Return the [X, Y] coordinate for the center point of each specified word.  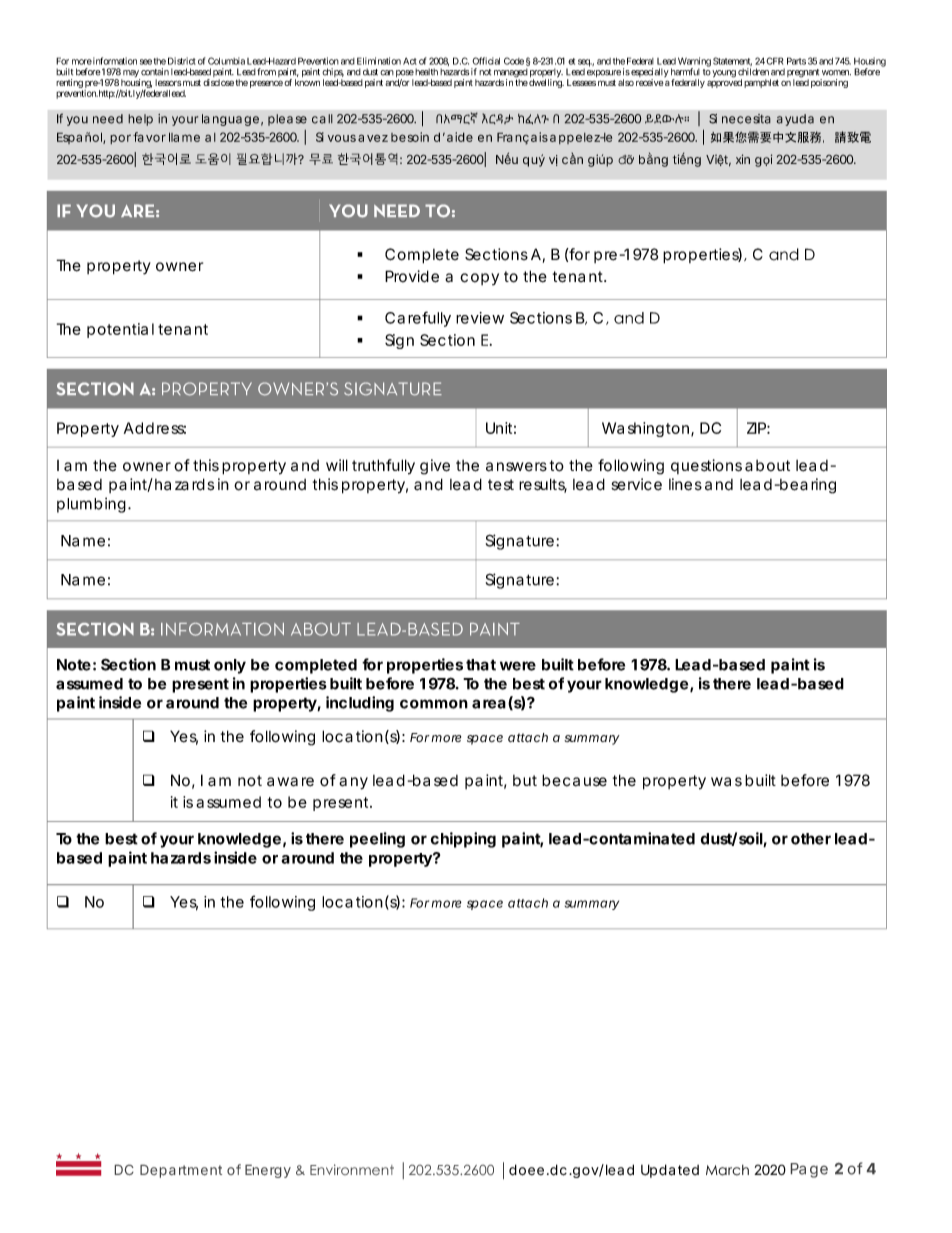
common [434, 704]
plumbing [91, 505]
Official [486, 61]
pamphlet [761, 83]
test [501, 485]
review [480, 318]
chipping [463, 840]
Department [181, 1171]
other [811, 839]
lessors [168, 82]
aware [290, 782]
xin [743, 159]
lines [685, 484]
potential [120, 330]
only [230, 666]
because [574, 780]
